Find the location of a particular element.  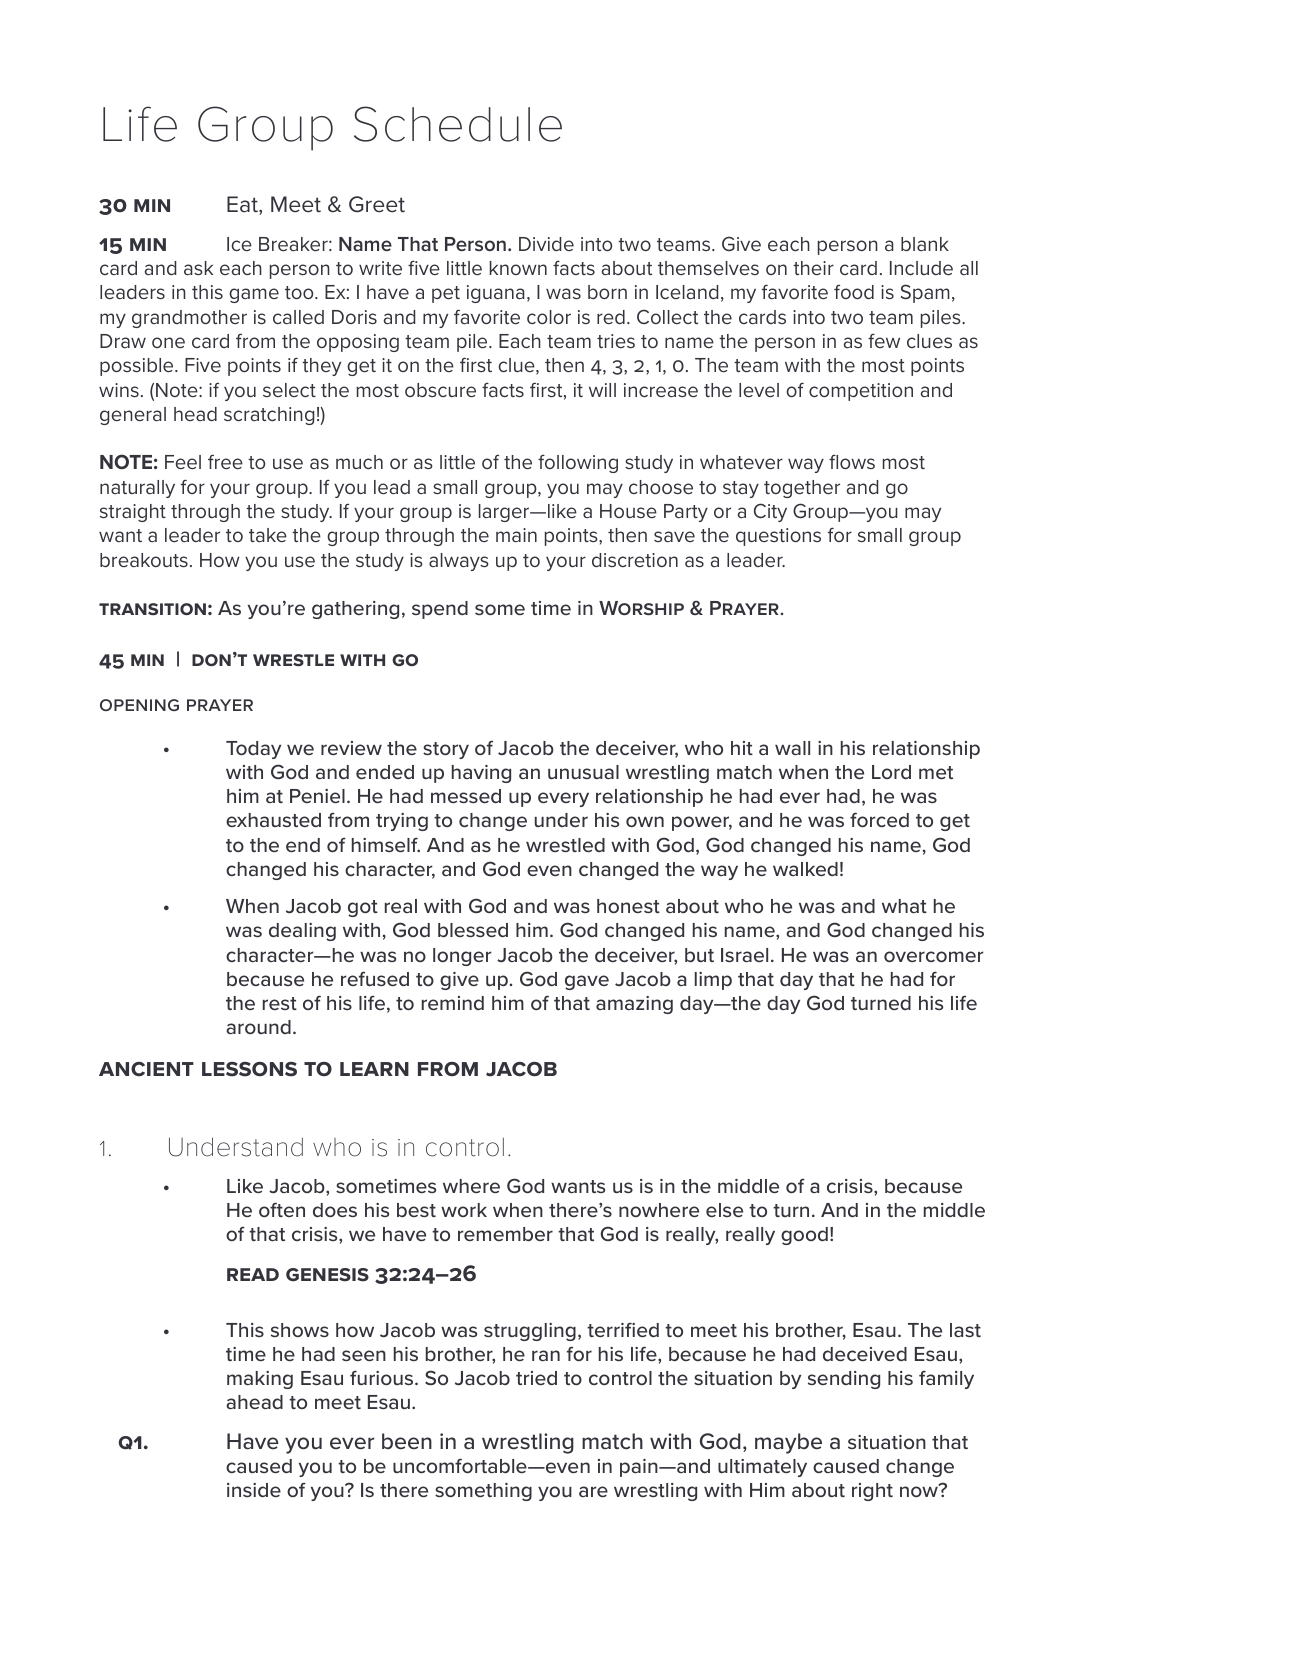

unusual is located at coordinates (583, 772).
